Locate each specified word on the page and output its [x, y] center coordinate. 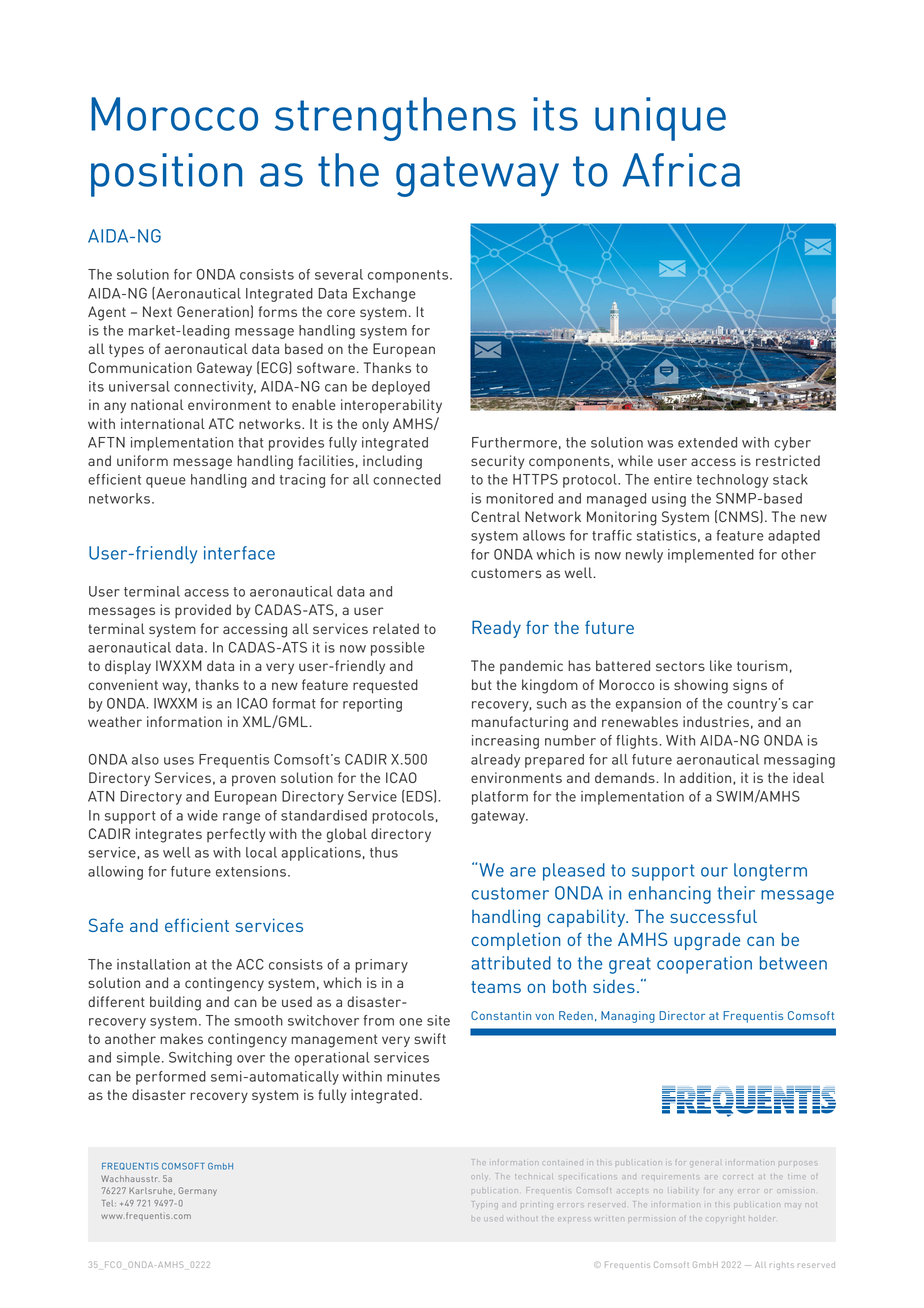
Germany [198, 1191]
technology [733, 481]
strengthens [395, 119]
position [166, 175]
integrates [169, 835]
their [736, 893]
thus [384, 852]
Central [495, 516]
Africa [681, 170]
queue [166, 482]
